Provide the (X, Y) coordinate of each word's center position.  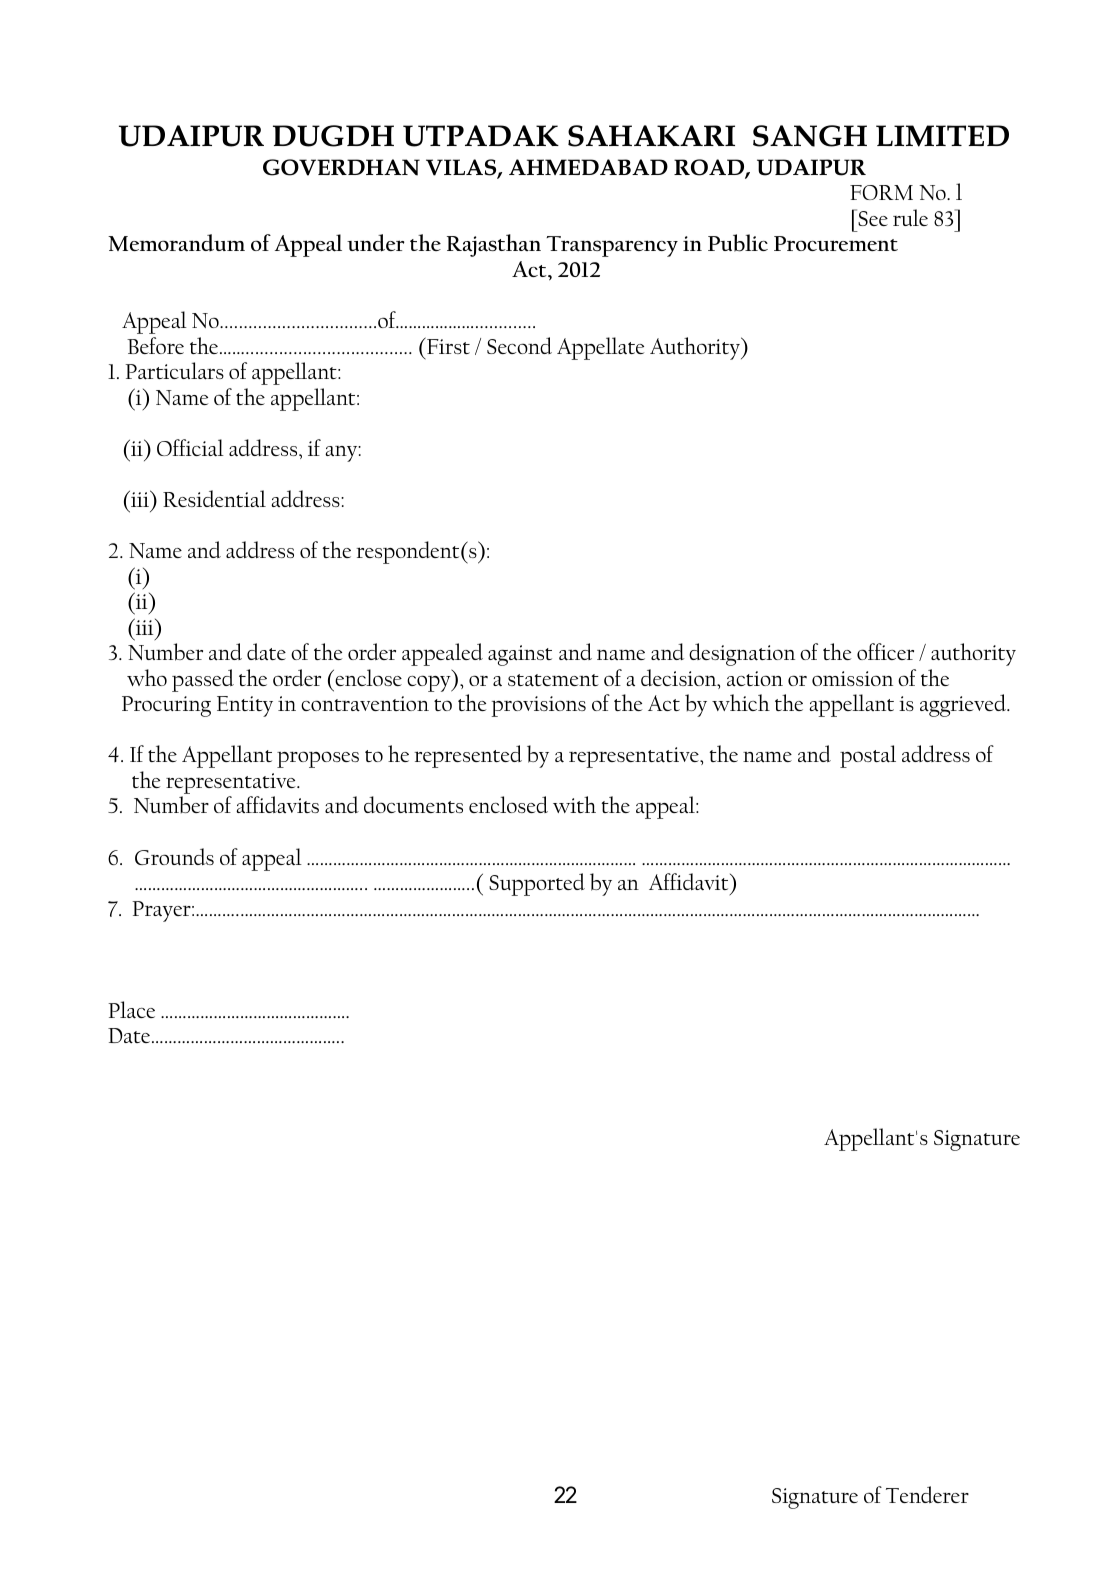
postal (868, 756)
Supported (537, 884)
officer (885, 651)
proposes (318, 759)
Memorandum (176, 242)
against (520, 655)
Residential (214, 498)
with (574, 804)
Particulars (174, 371)
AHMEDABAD (588, 167)
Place (131, 1010)
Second (519, 345)
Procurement (836, 243)
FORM (881, 192)
